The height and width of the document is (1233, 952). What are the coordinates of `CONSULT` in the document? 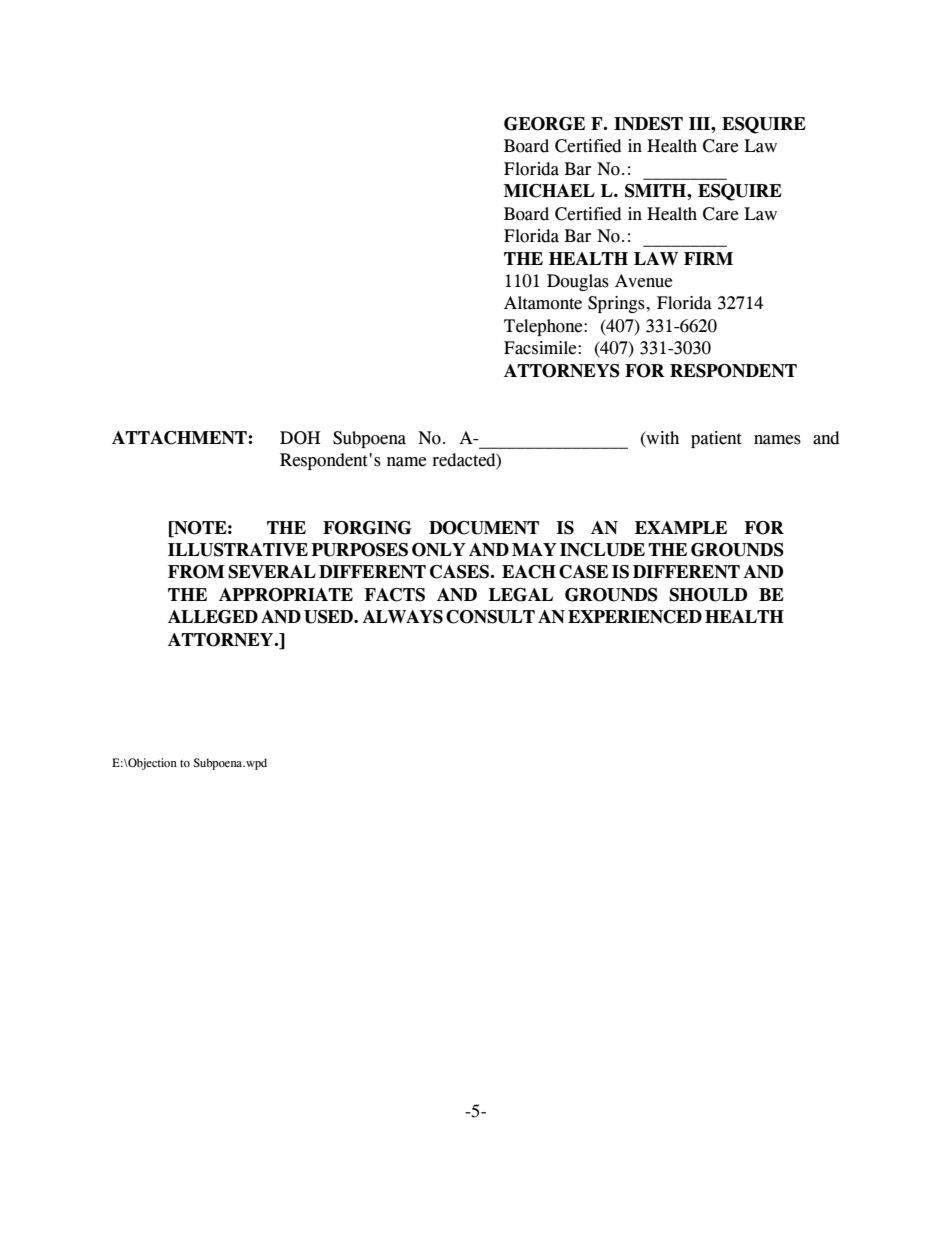 It's located at (490, 617).
